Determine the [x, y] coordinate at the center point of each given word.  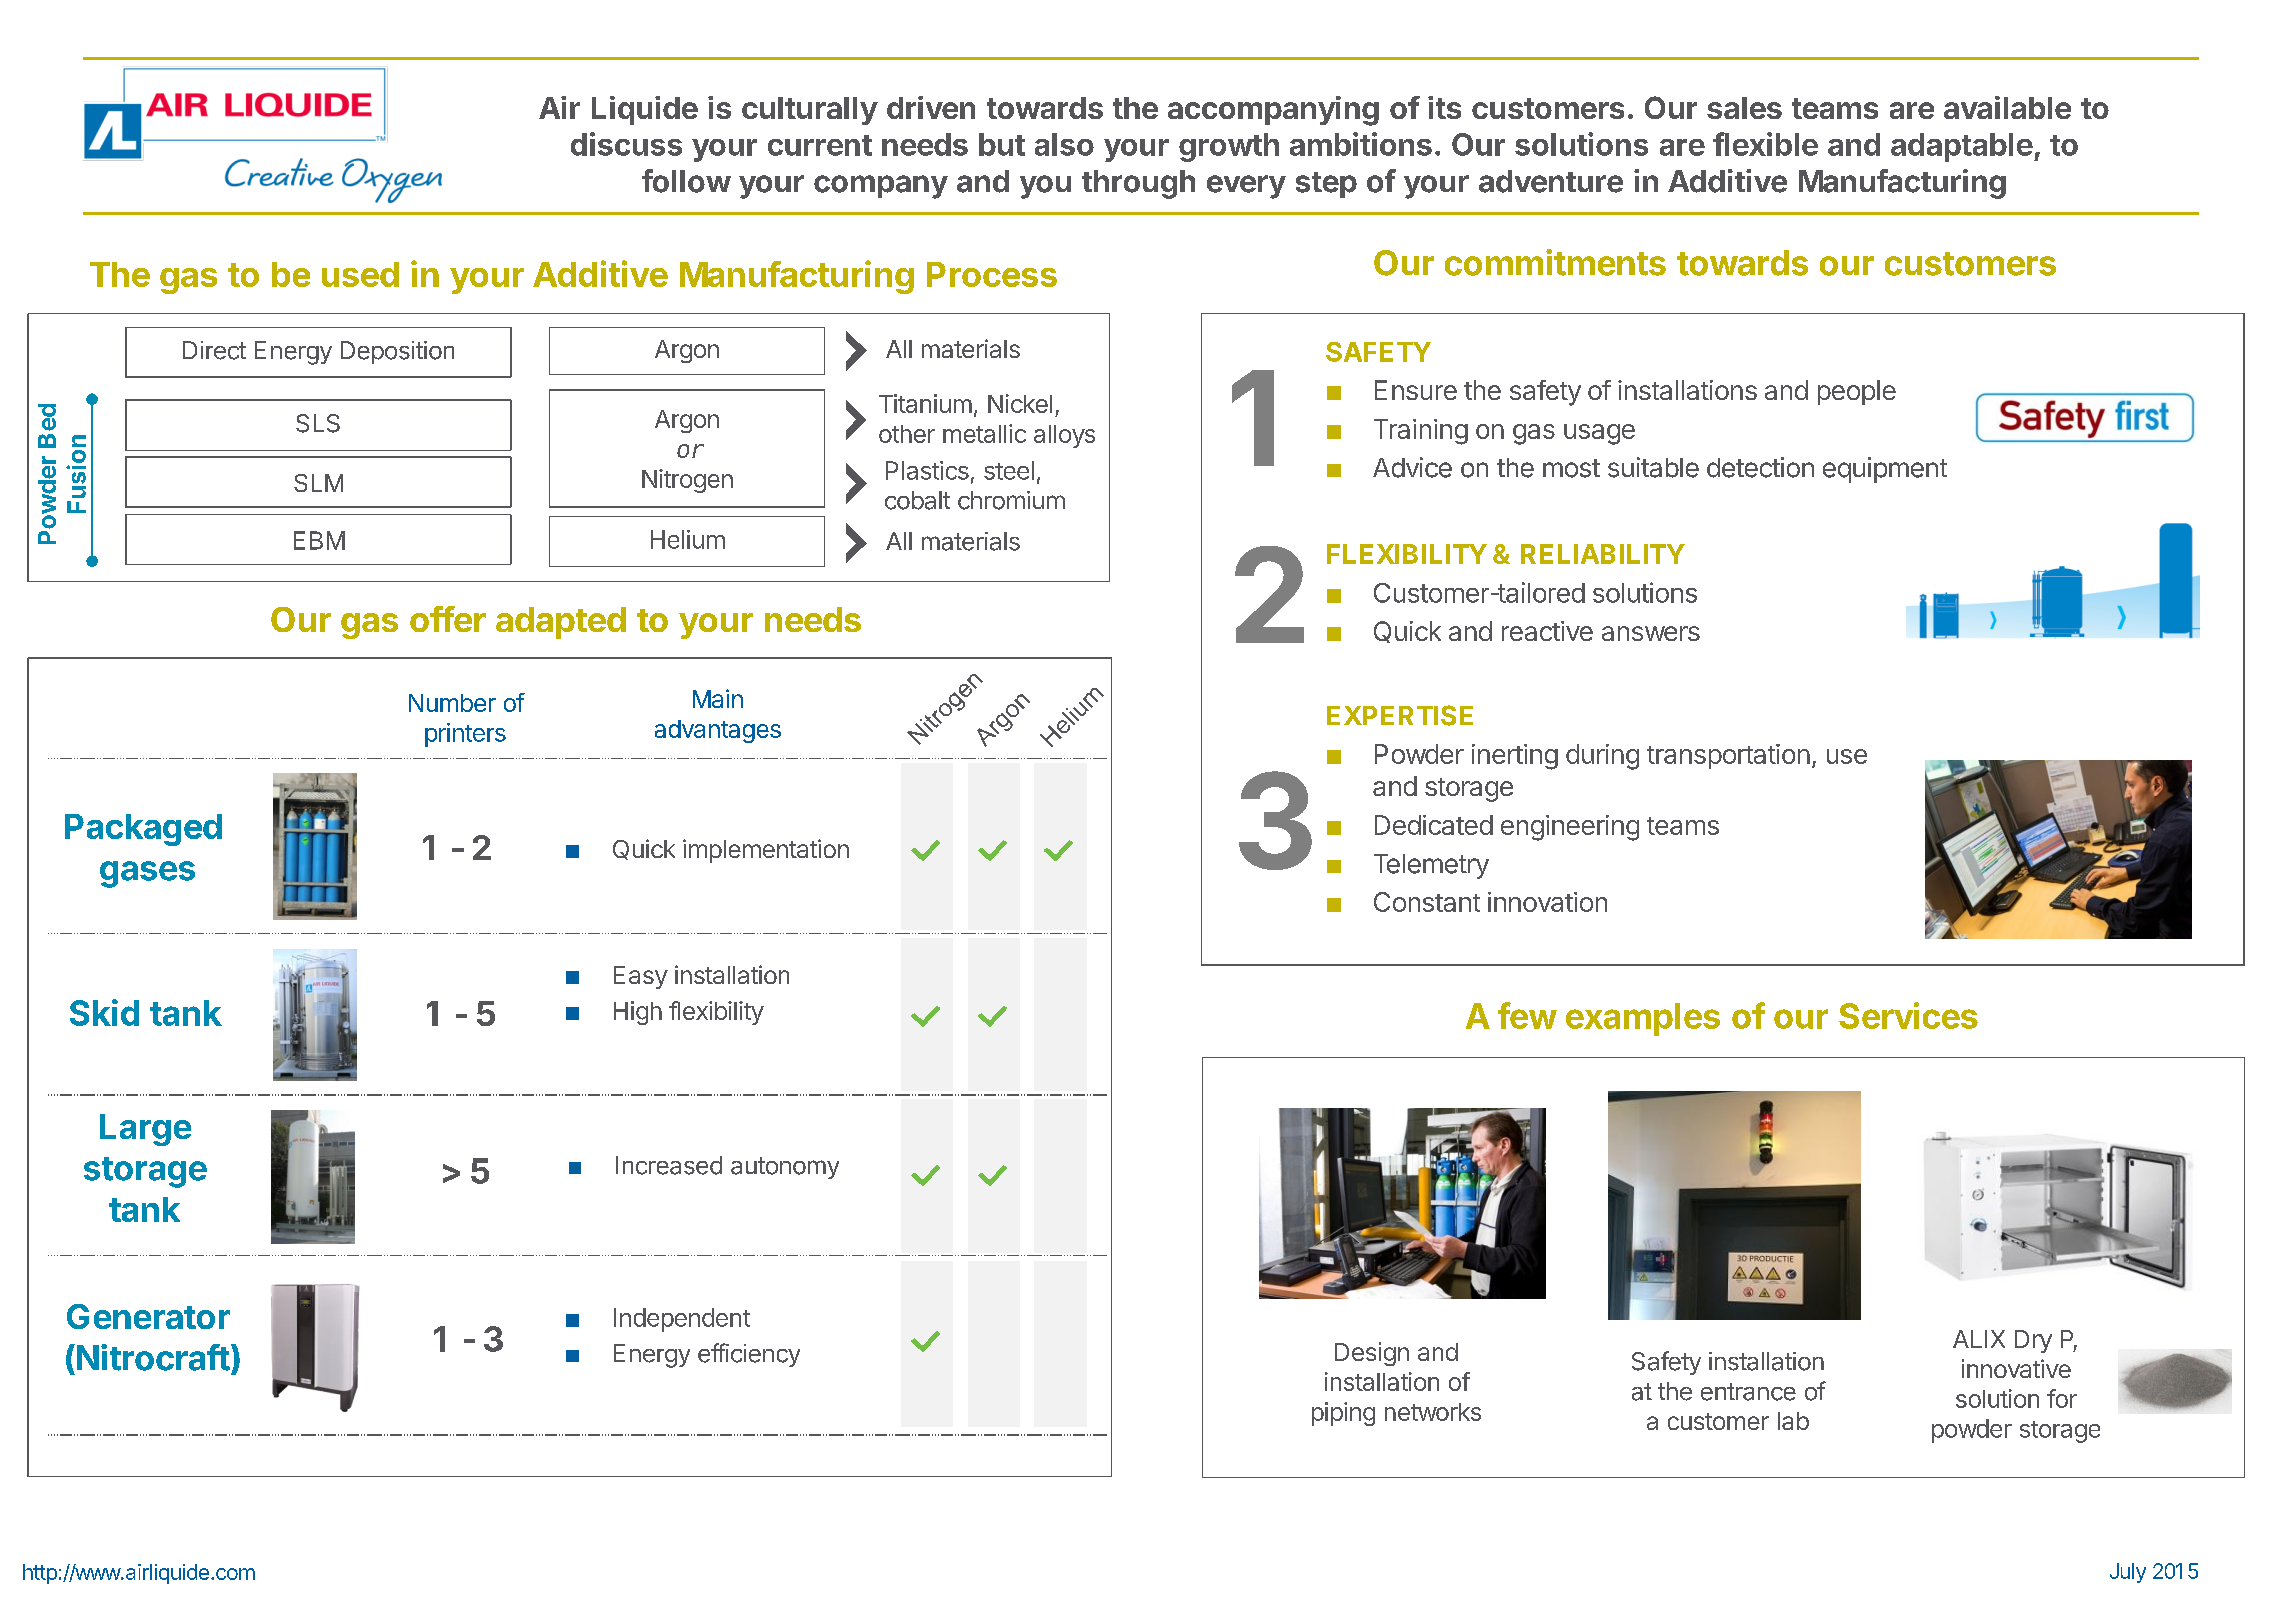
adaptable [1962, 147]
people [1857, 392]
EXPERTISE [1400, 715]
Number [452, 703]
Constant [1427, 902]
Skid [104, 1012]
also [1064, 144]
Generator [148, 1316]
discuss [626, 144]
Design [1372, 1354]
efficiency [749, 1355]
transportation [1728, 756]
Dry [2033, 1341]
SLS [318, 423]
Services [1908, 1015]
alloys [1064, 436]
